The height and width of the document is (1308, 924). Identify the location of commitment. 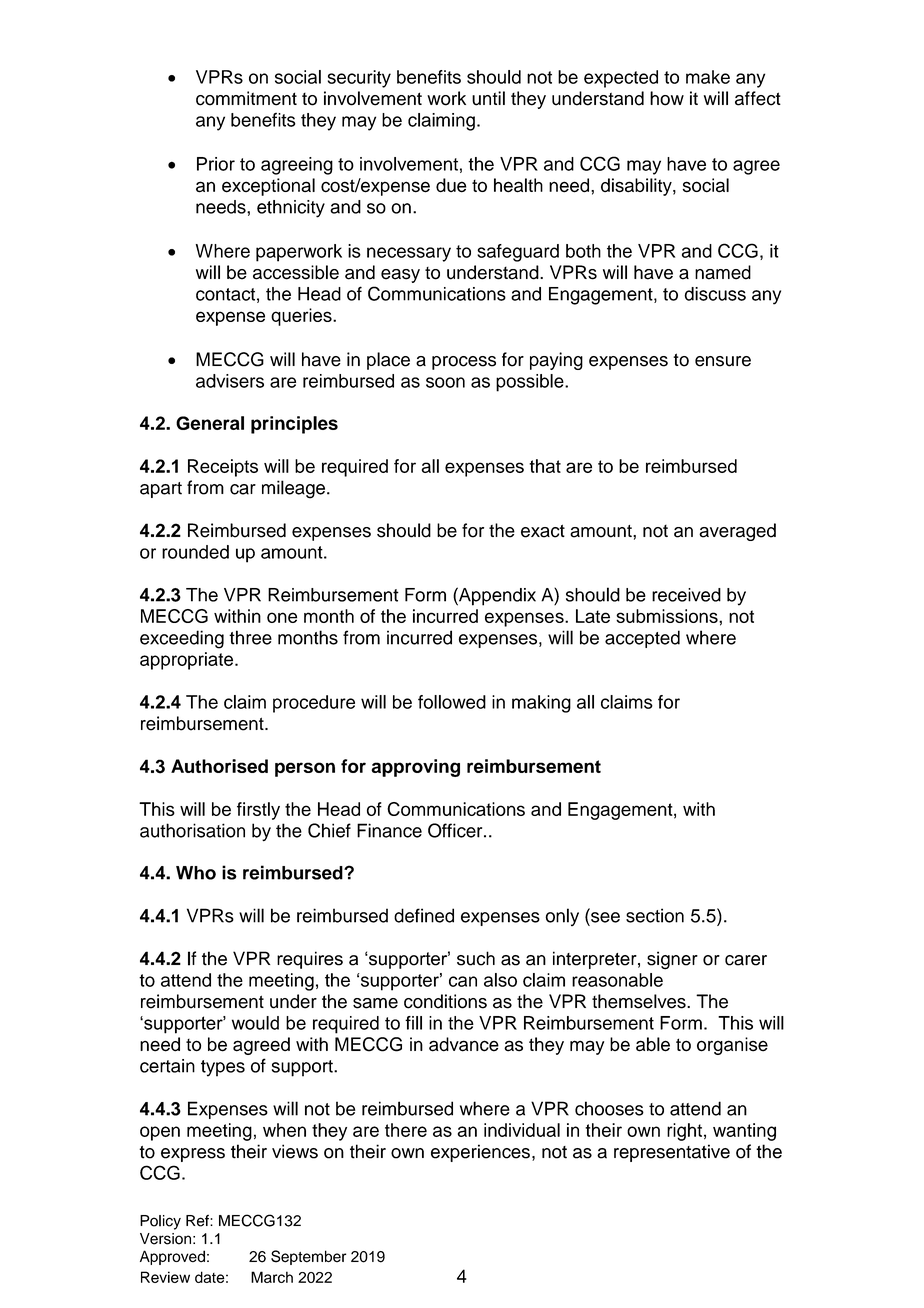
(246, 98).
